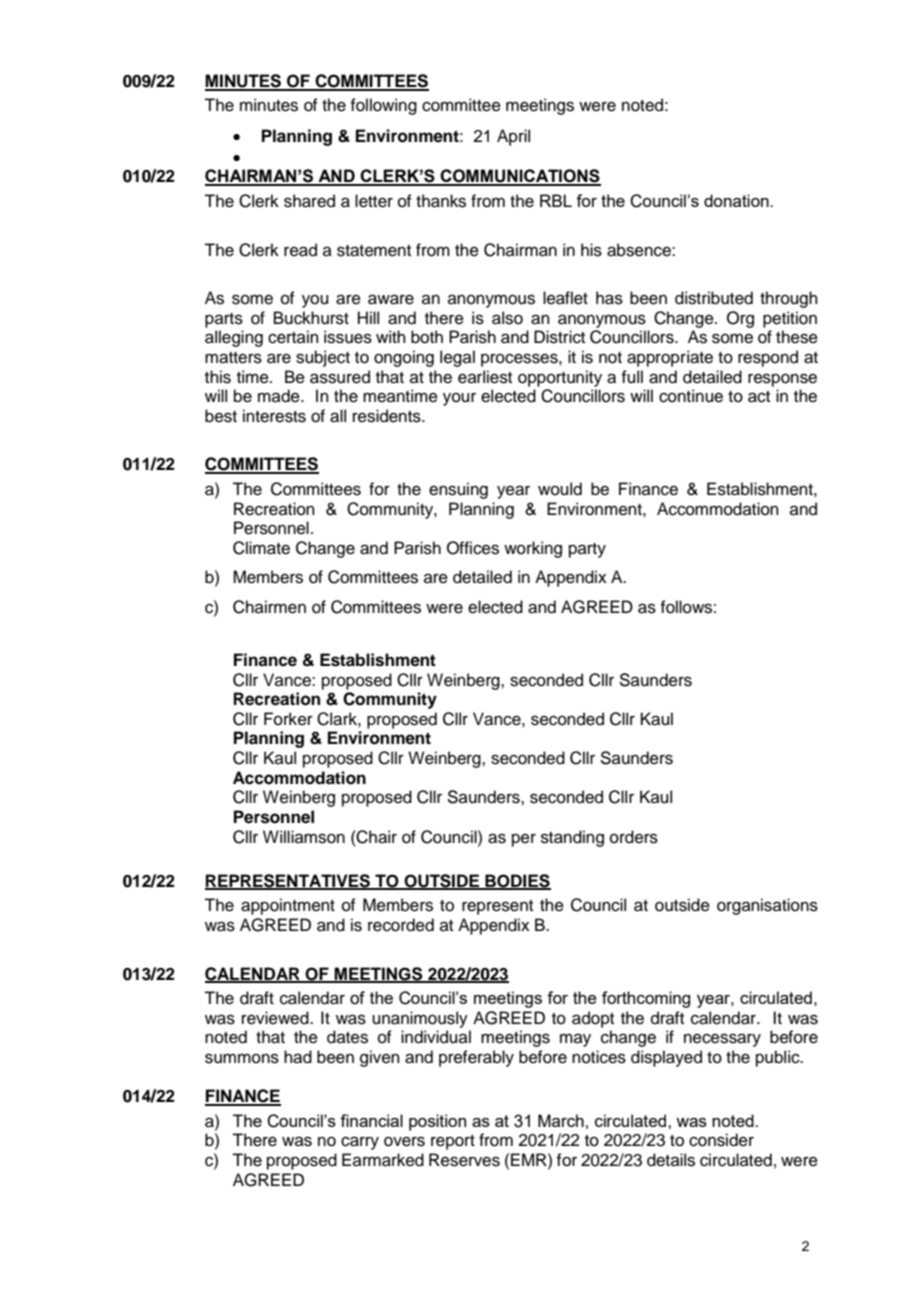 The height and width of the image is (1307, 924). Describe the element at coordinates (360, 1143) in the image. I see `carry` at that location.
